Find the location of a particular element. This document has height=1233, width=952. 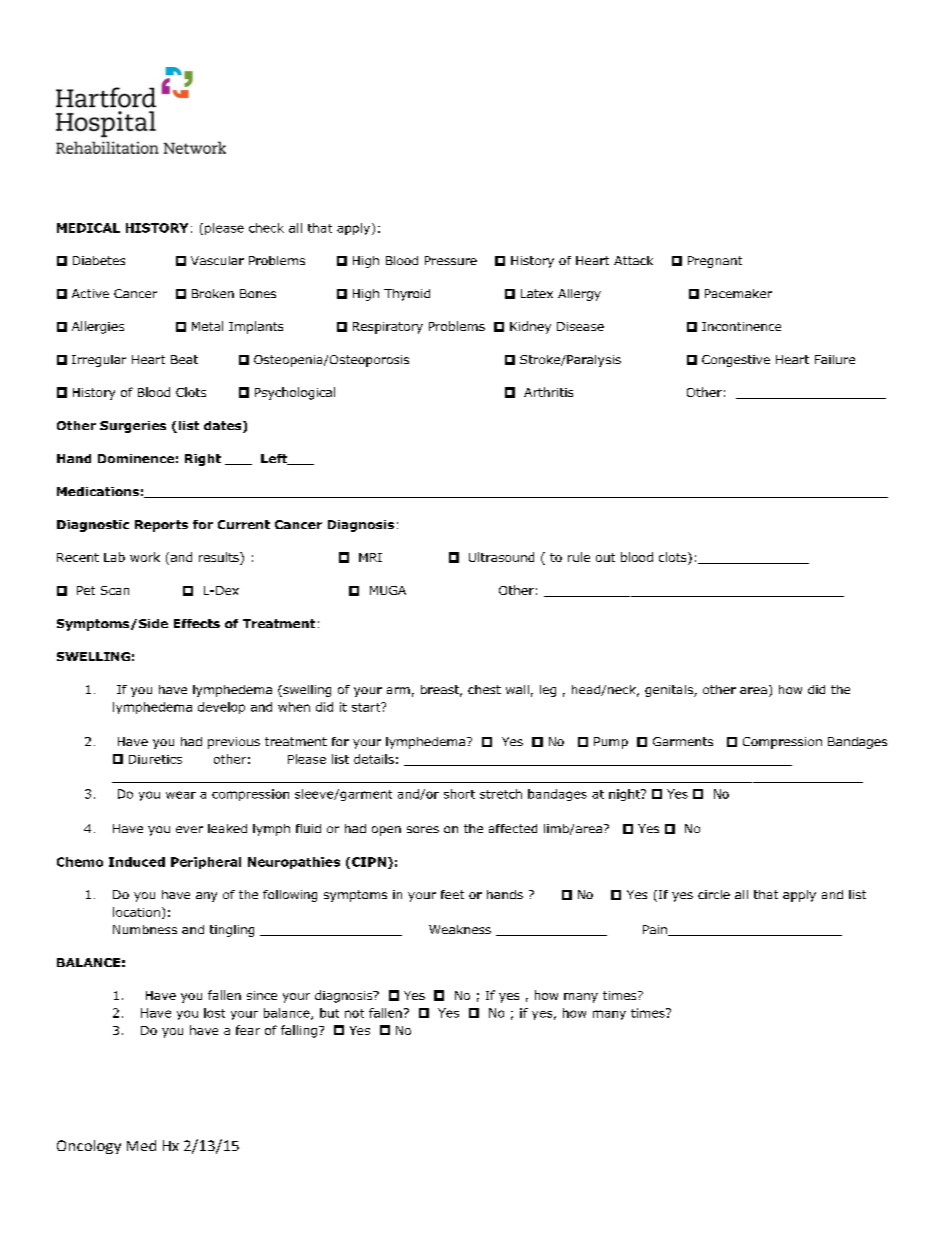

Arthritis is located at coordinates (548, 392).
